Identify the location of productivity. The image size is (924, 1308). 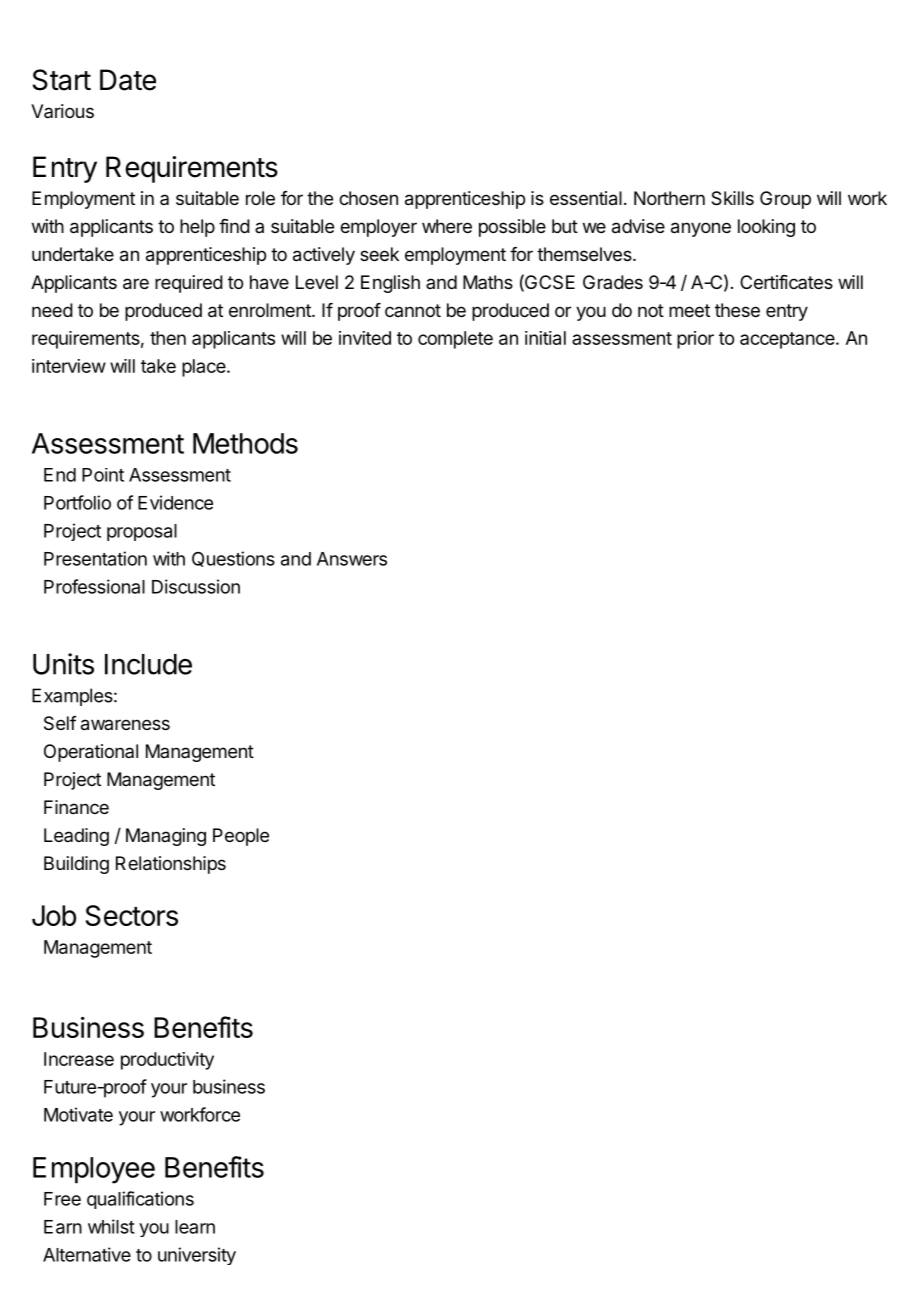
(167, 1061).
